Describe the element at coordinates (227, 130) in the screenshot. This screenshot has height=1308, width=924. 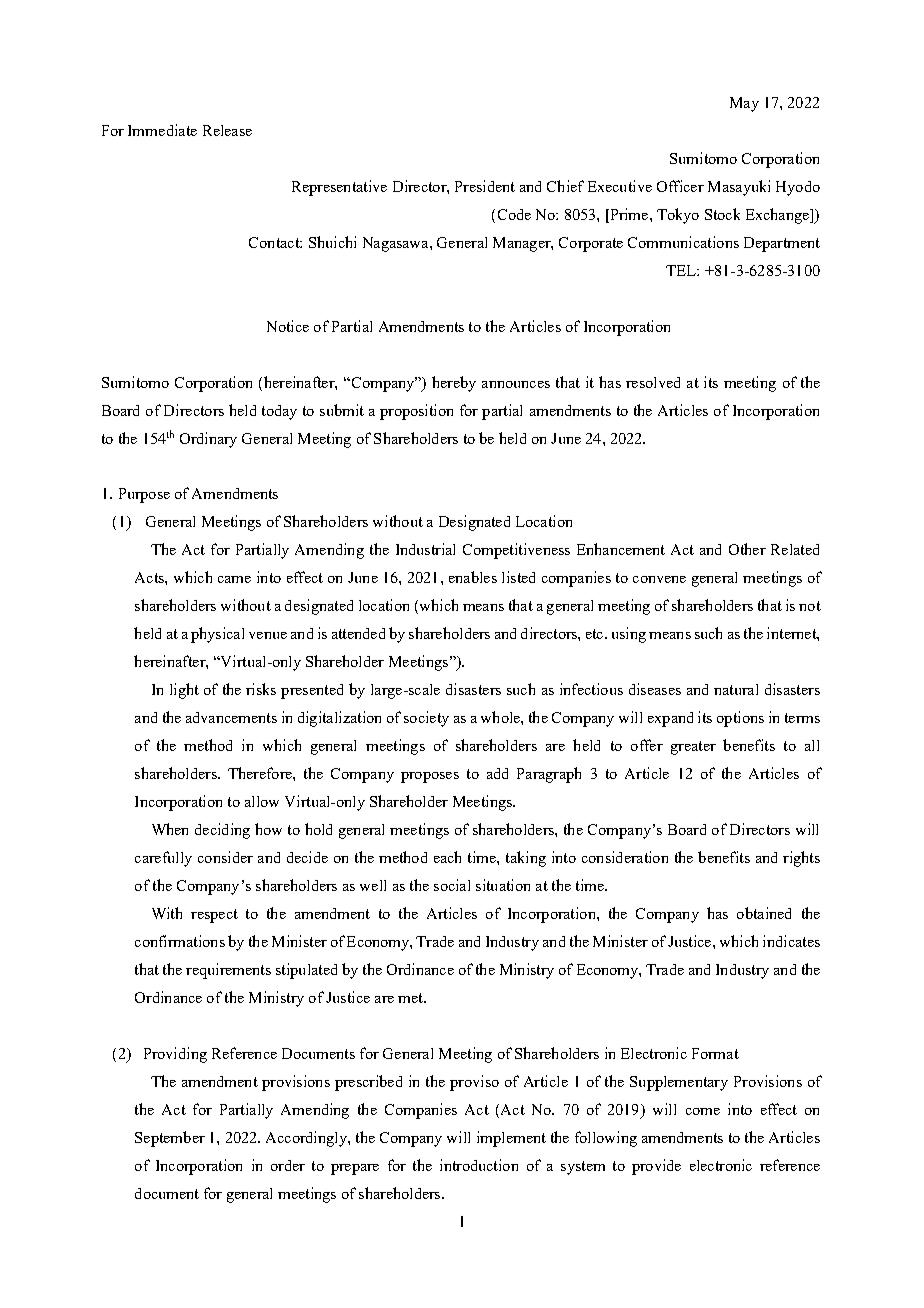
I see `Release` at that location.
